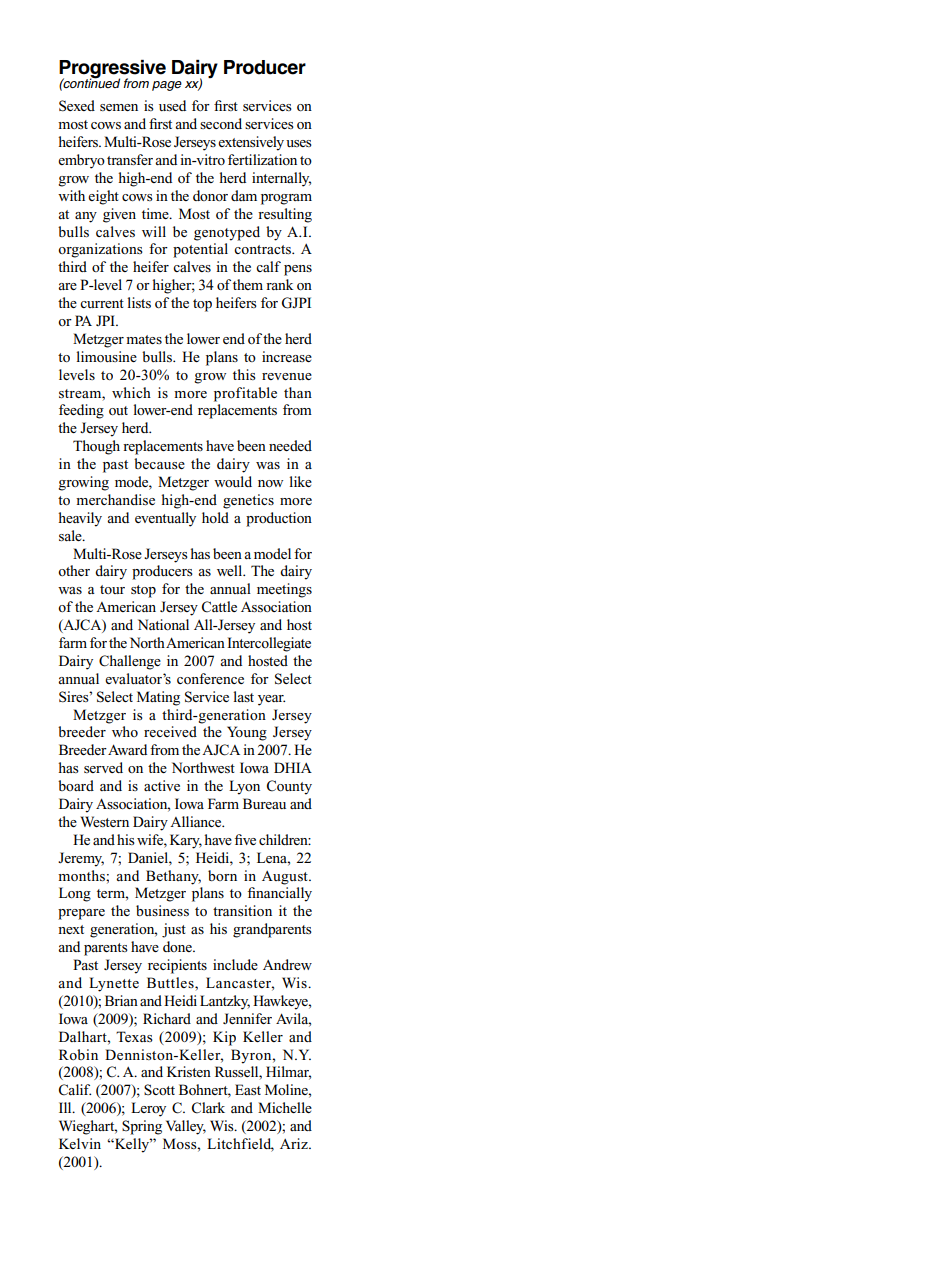 The image size is (936, 1288). Describe the element at coordinates (172, 105) in the screenshot. I see `used` at that location.
